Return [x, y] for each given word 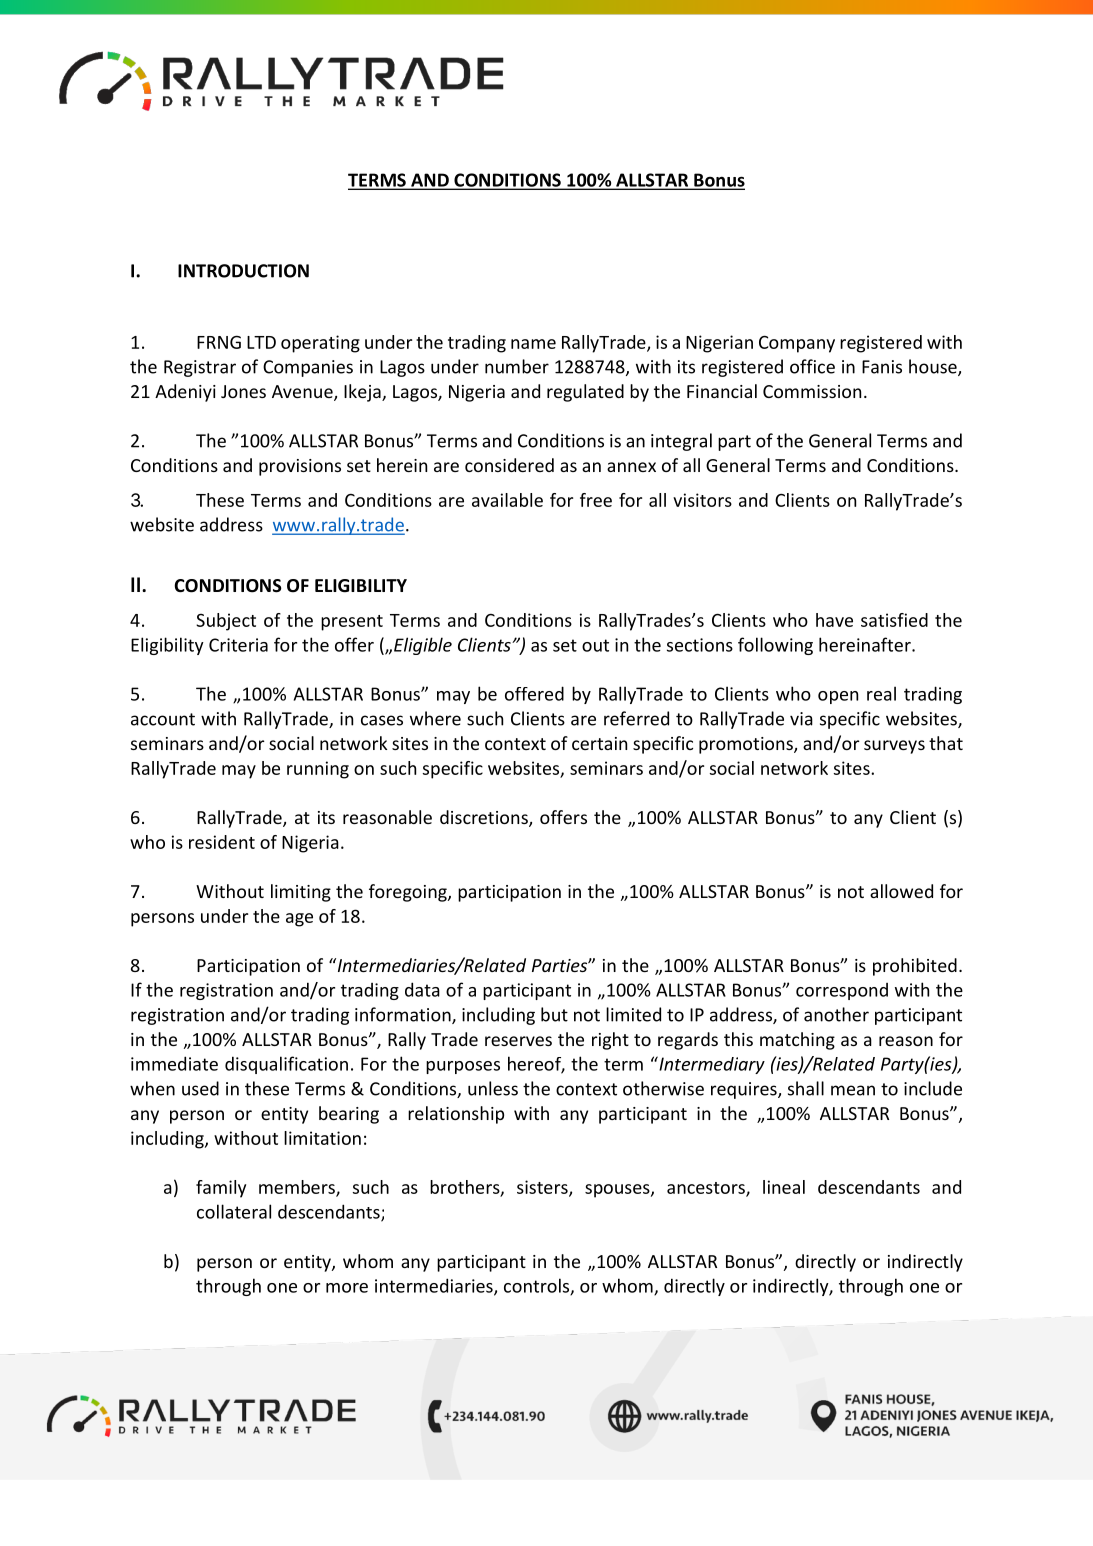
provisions [300, 467]
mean [853, 1090]
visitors [702, 500]
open [838, 697]
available [507, 500]
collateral [234, 1211]
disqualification [286, 1065]
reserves [518, 1041]
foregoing [409, 893]
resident [222, 842]
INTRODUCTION [243, 271]
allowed [901, 891]
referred [636, 718]
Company [797, 344]
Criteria [238, 645]
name [533, 344]
